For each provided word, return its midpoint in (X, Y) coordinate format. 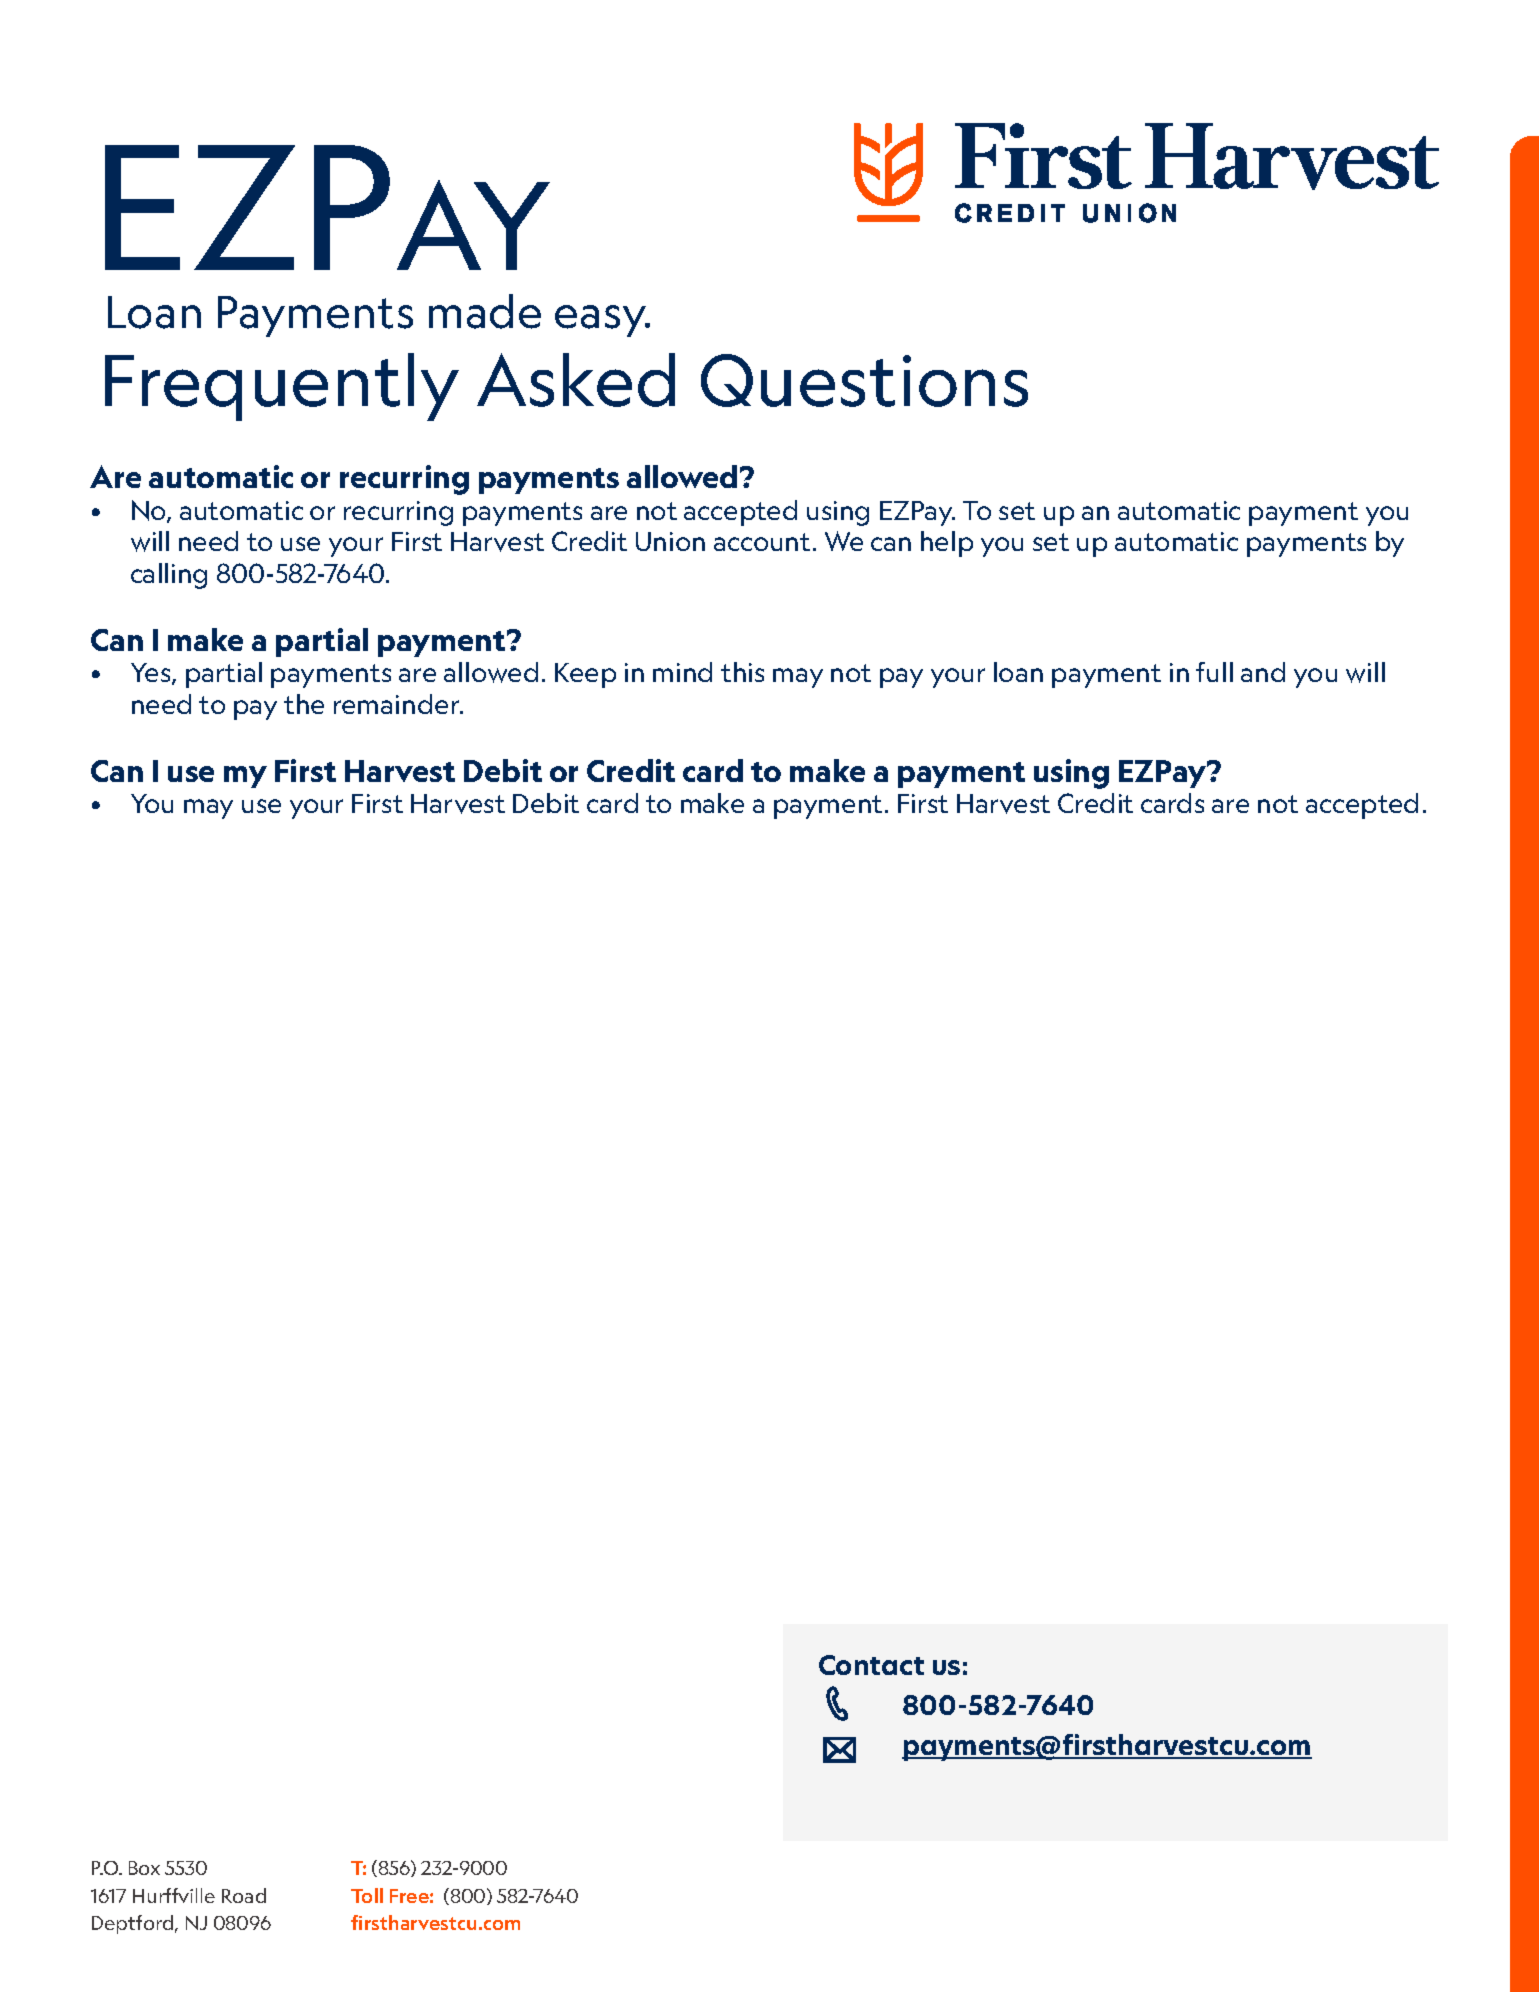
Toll (367, 1895)
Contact (871, 1665)
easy (602, 321)
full (1214, 672)
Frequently (282, 387)
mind (682, 672)
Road (244, 1895)
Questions (864, 380)
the (304, 704)
